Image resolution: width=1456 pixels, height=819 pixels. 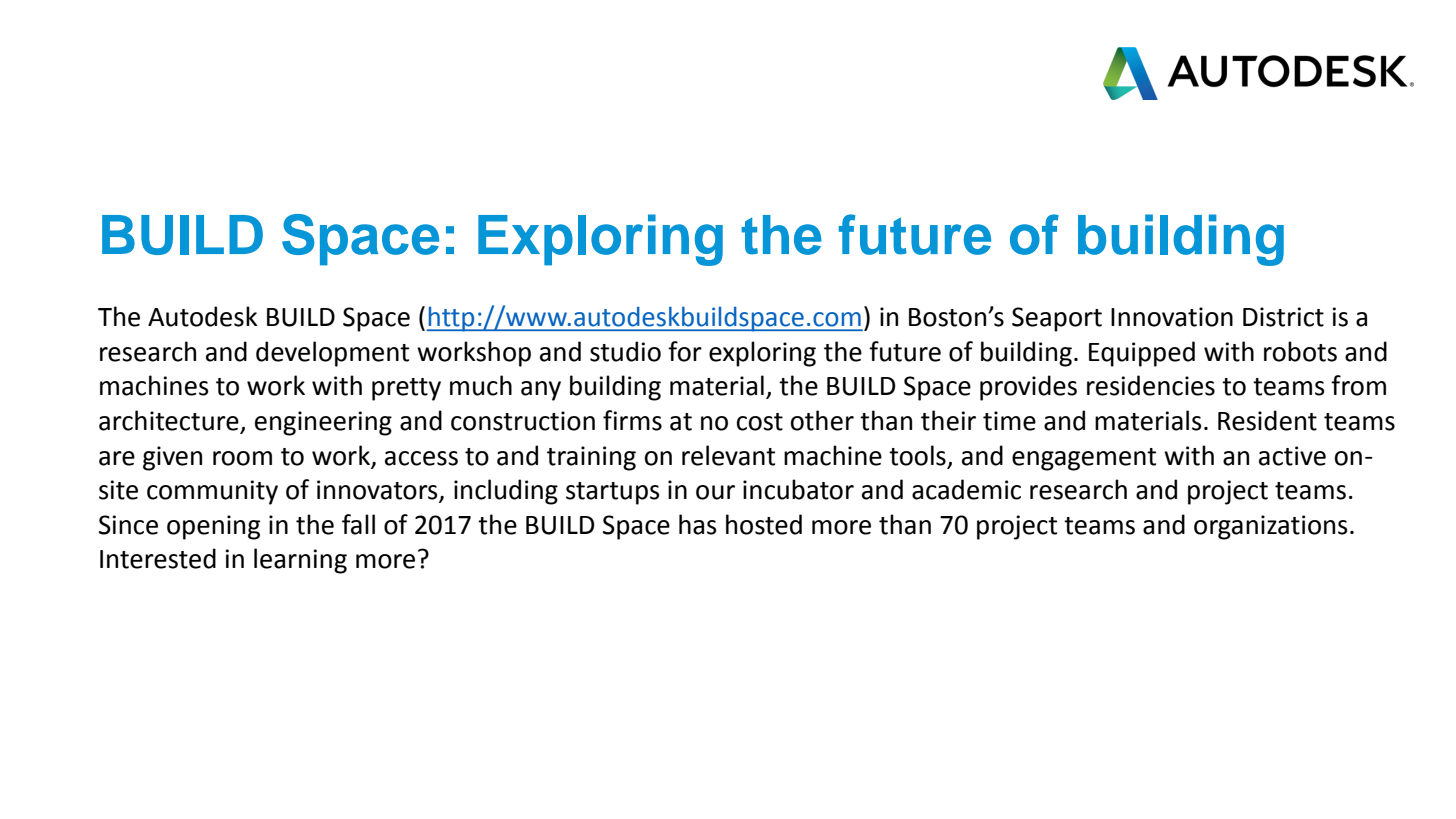 I want to click on learning, so click(x=300, y=561).
